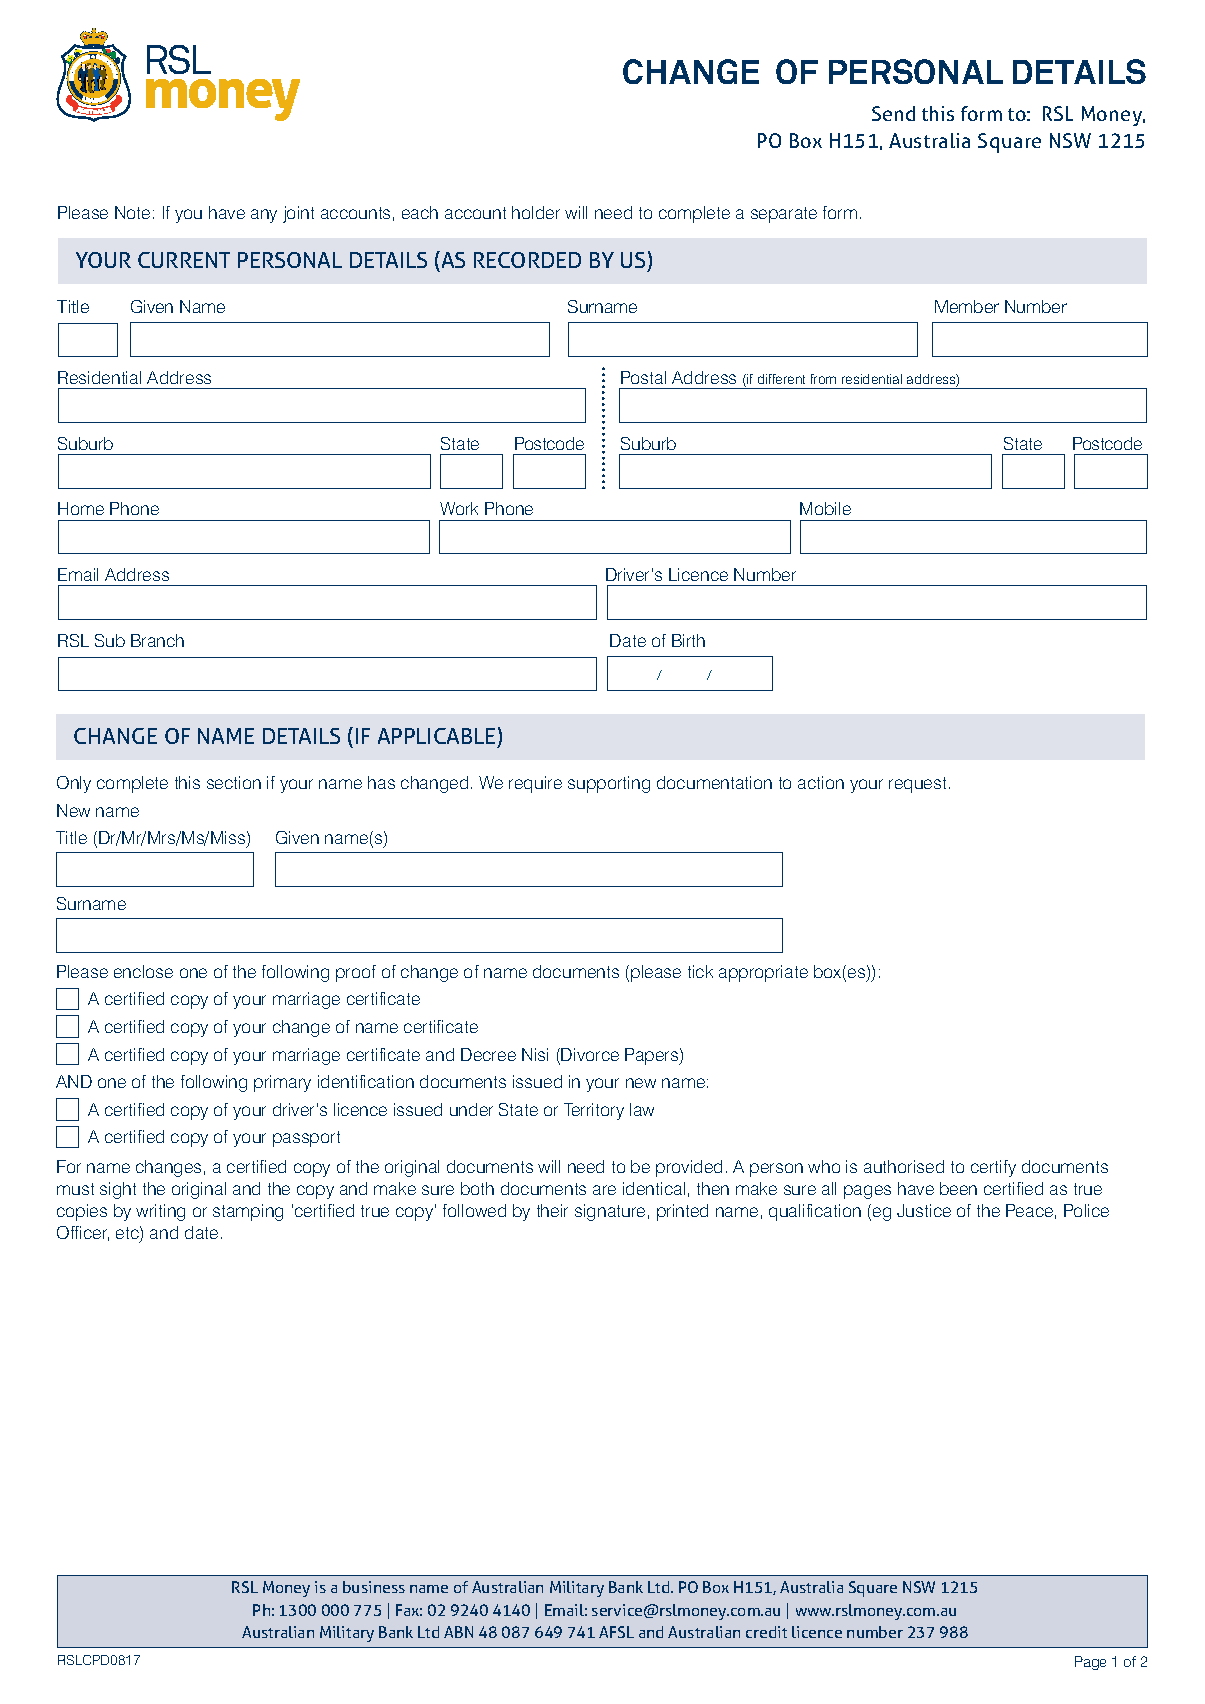 The width and height of the page is (1205, 1704). What do you see at coordinates (924, 1210) in the page?
I see `Justice` at bounding box center [924, 1210].
